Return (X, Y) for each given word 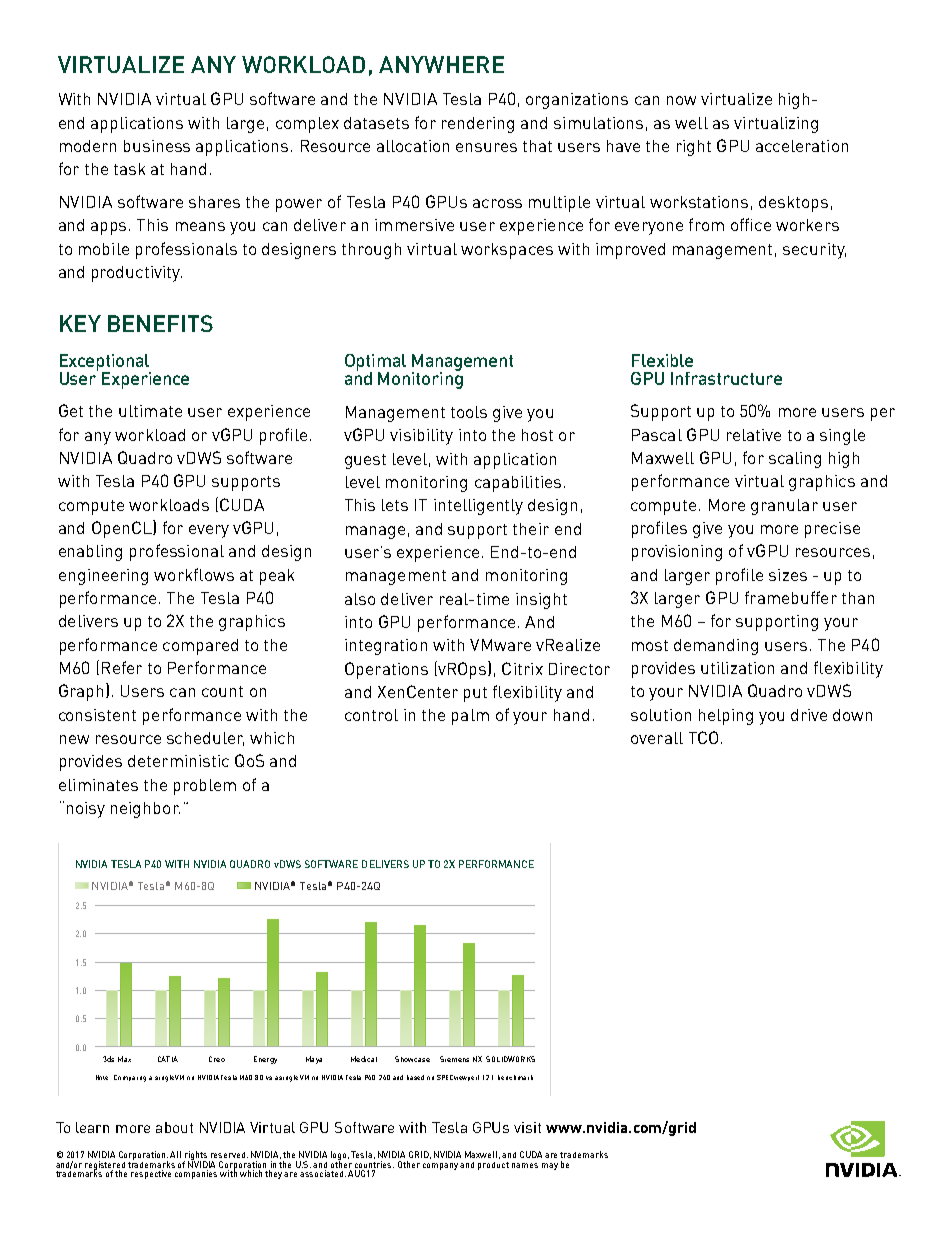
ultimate (150, 411)
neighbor (145, 810)
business (157, 146)
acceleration (802, 146)
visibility (421, 437)
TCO (703, 737)
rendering (478, 125)
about (174, 1127)
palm (470, 717)
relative (754, 435)
